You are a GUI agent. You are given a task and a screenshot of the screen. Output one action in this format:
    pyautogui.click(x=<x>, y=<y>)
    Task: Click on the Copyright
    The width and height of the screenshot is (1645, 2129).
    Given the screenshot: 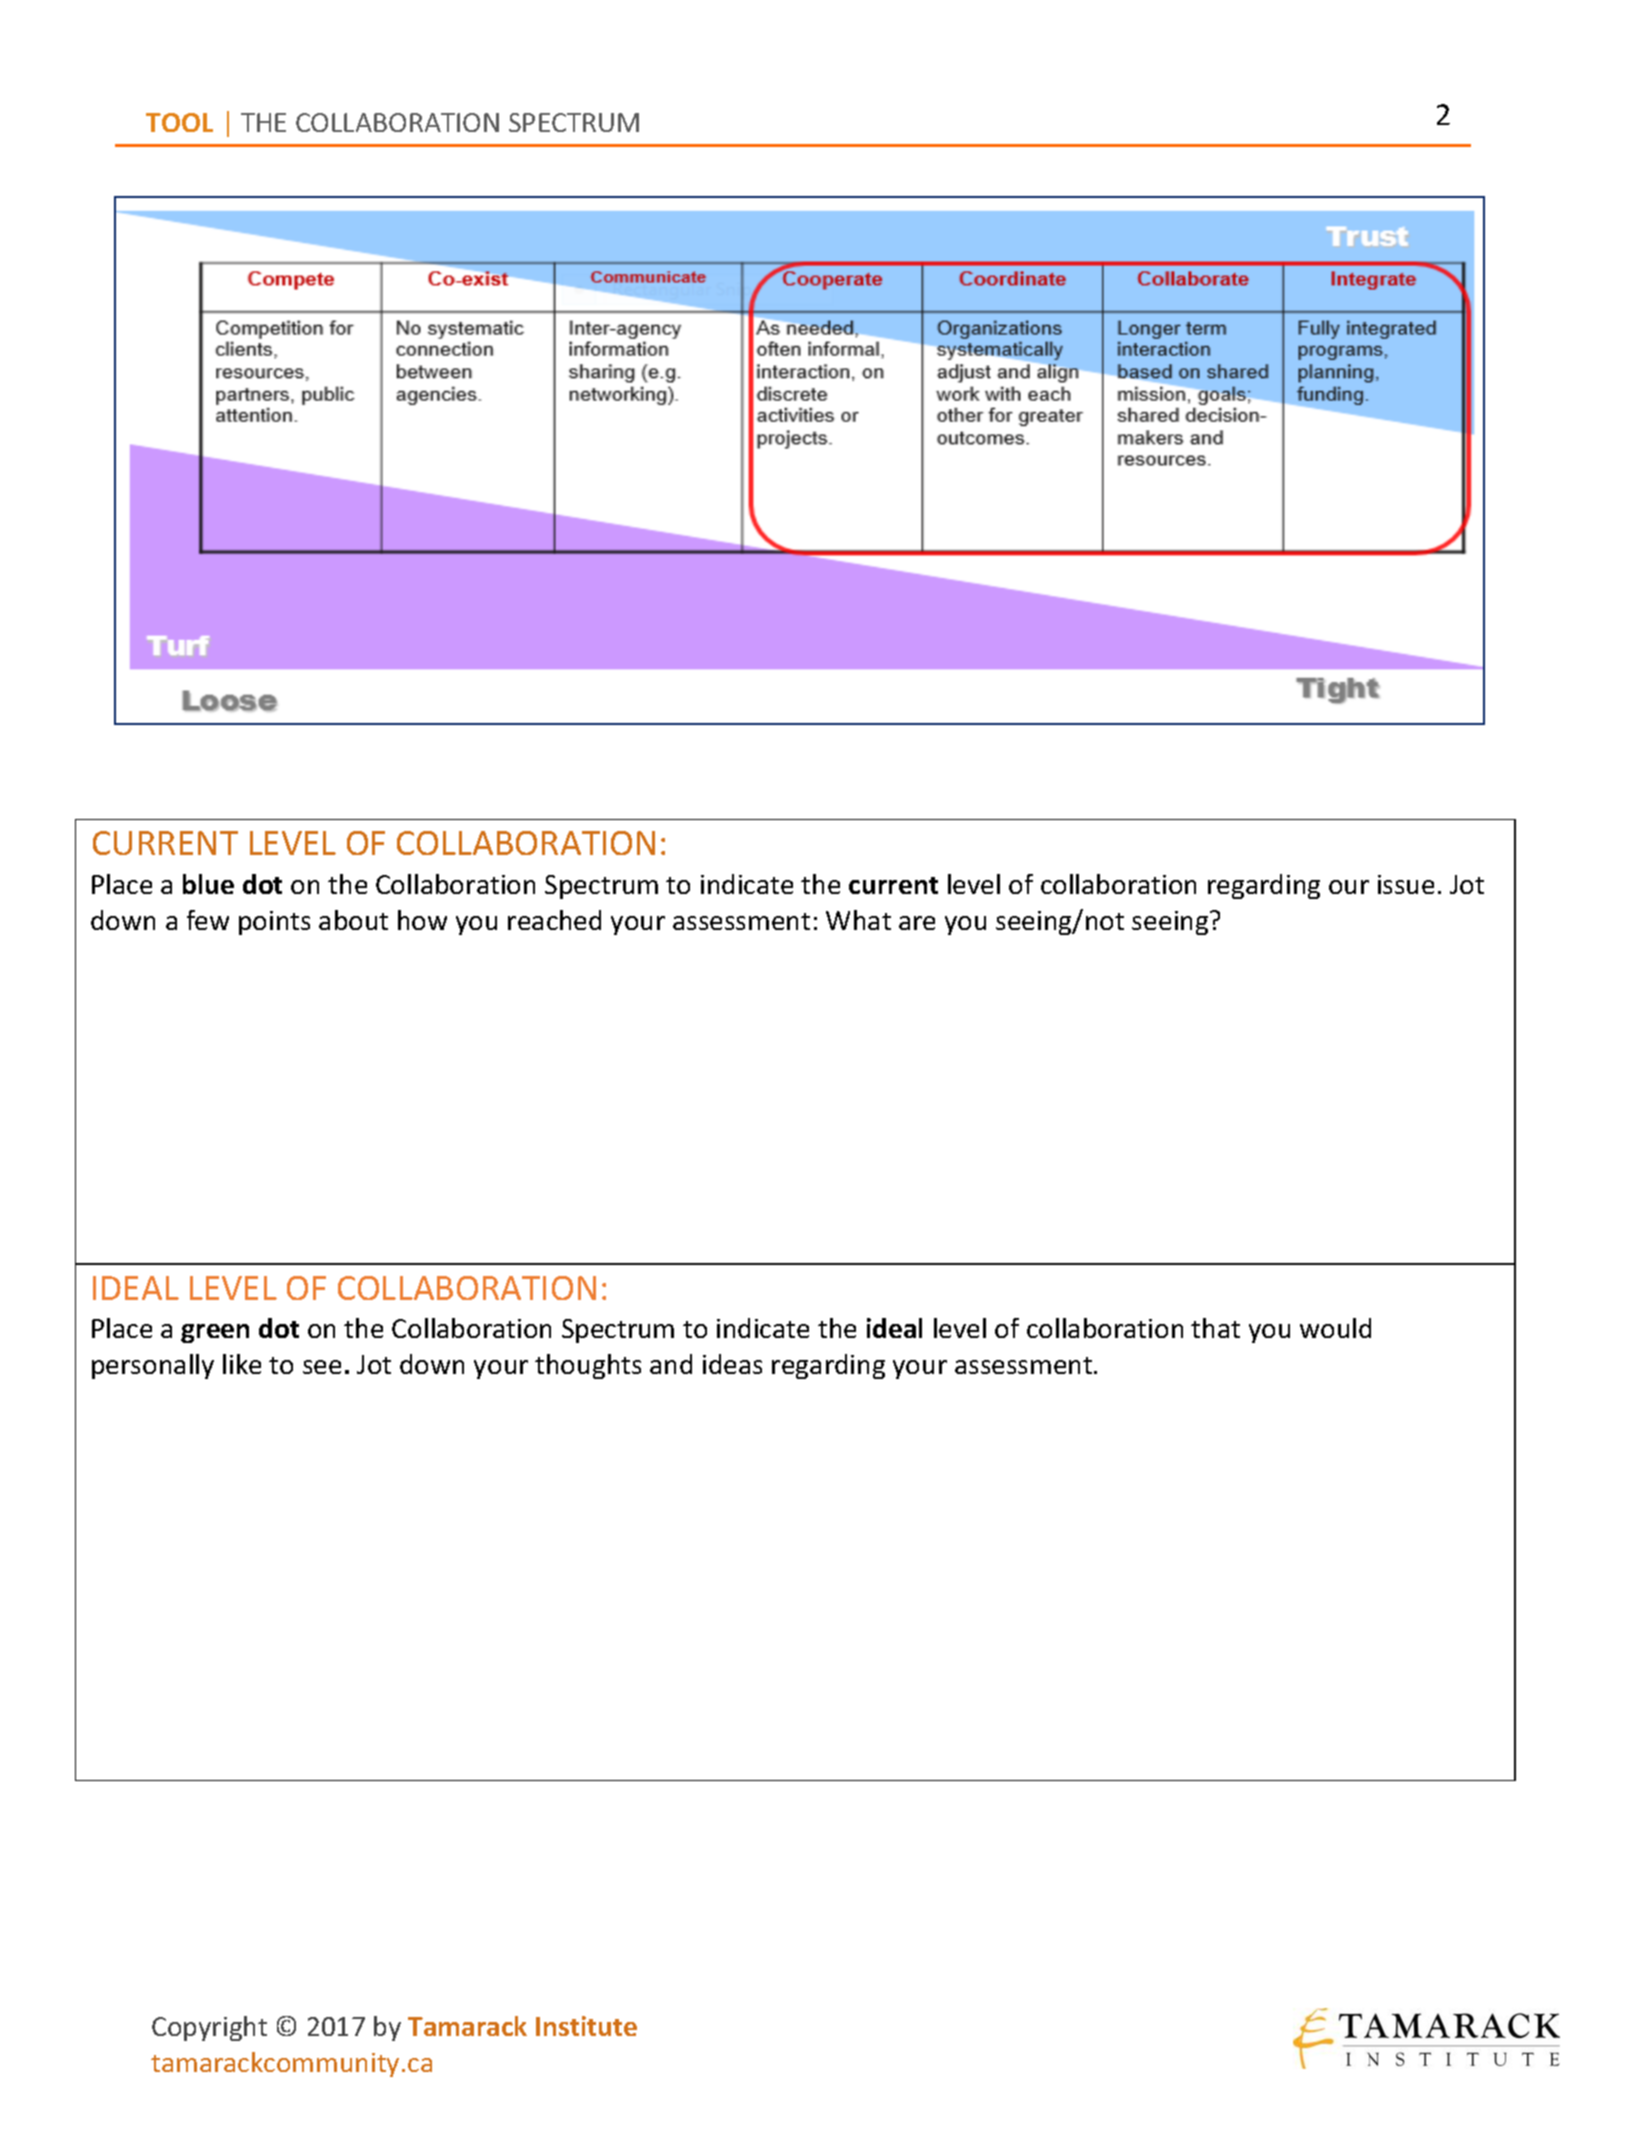 What is the action you would take?
    pyautogui.click(x=209, y=2028)
